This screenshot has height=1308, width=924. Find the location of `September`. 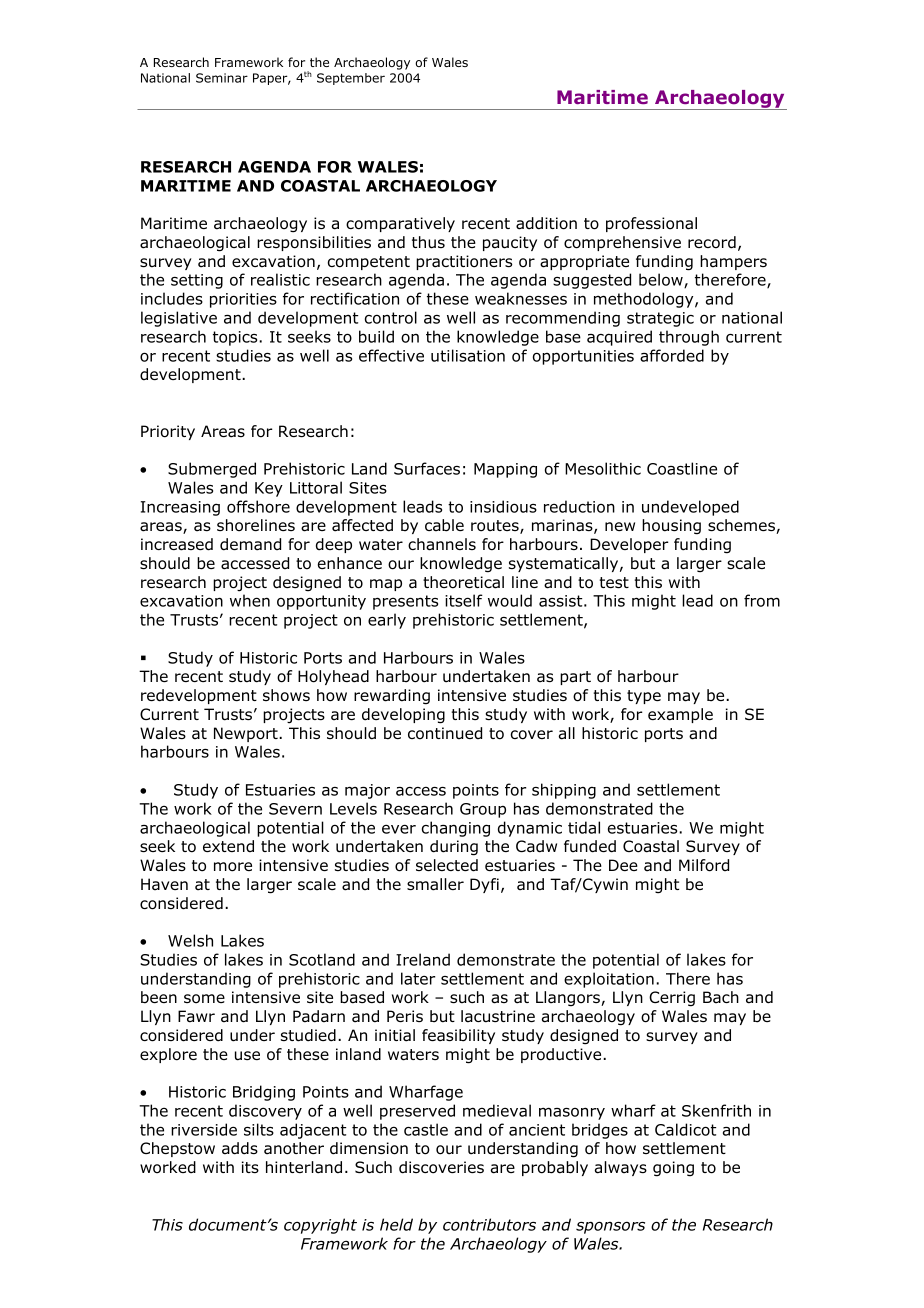

September is located at coordinates (351, 79).
